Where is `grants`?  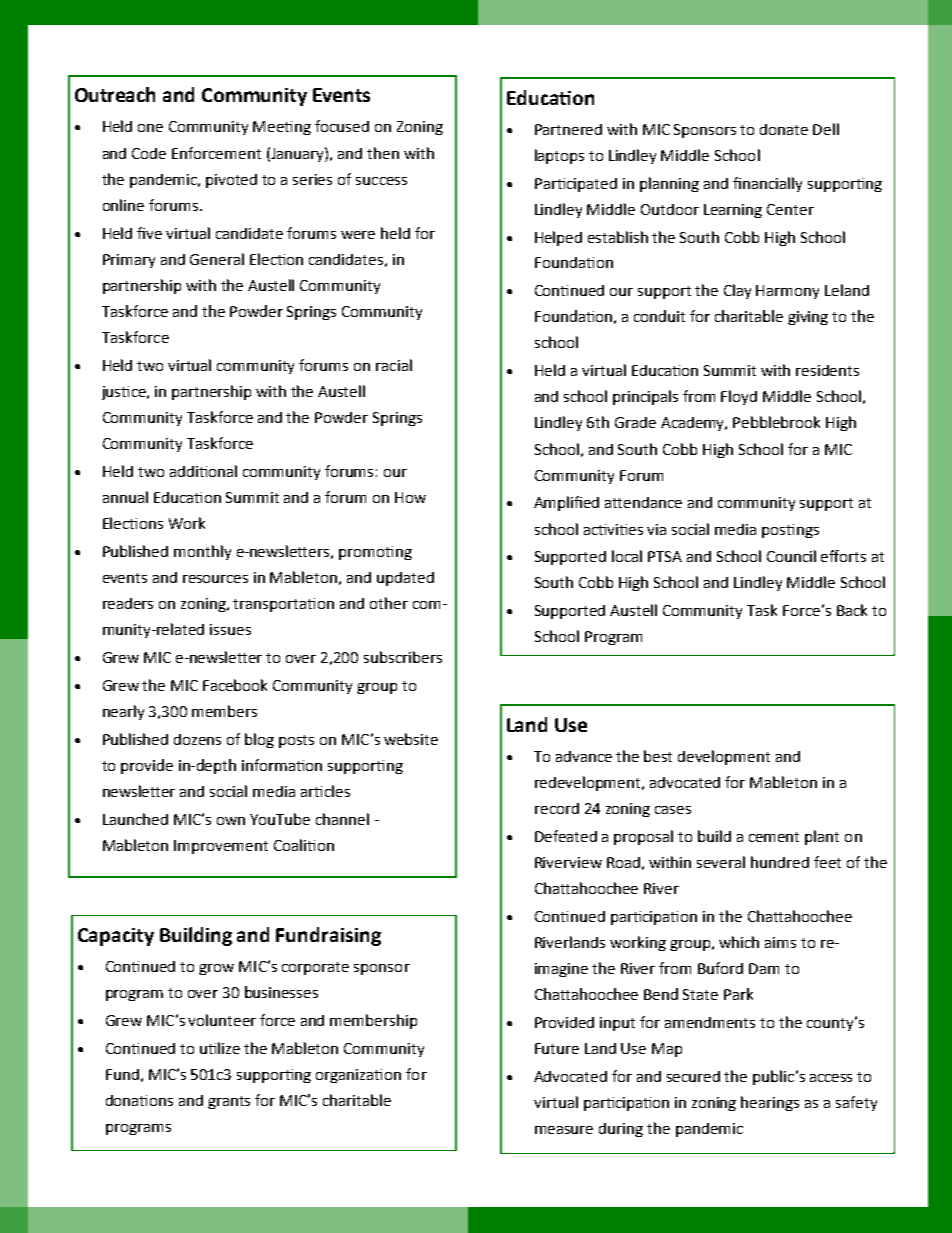
grants is located at coordinates (229, 1102).
